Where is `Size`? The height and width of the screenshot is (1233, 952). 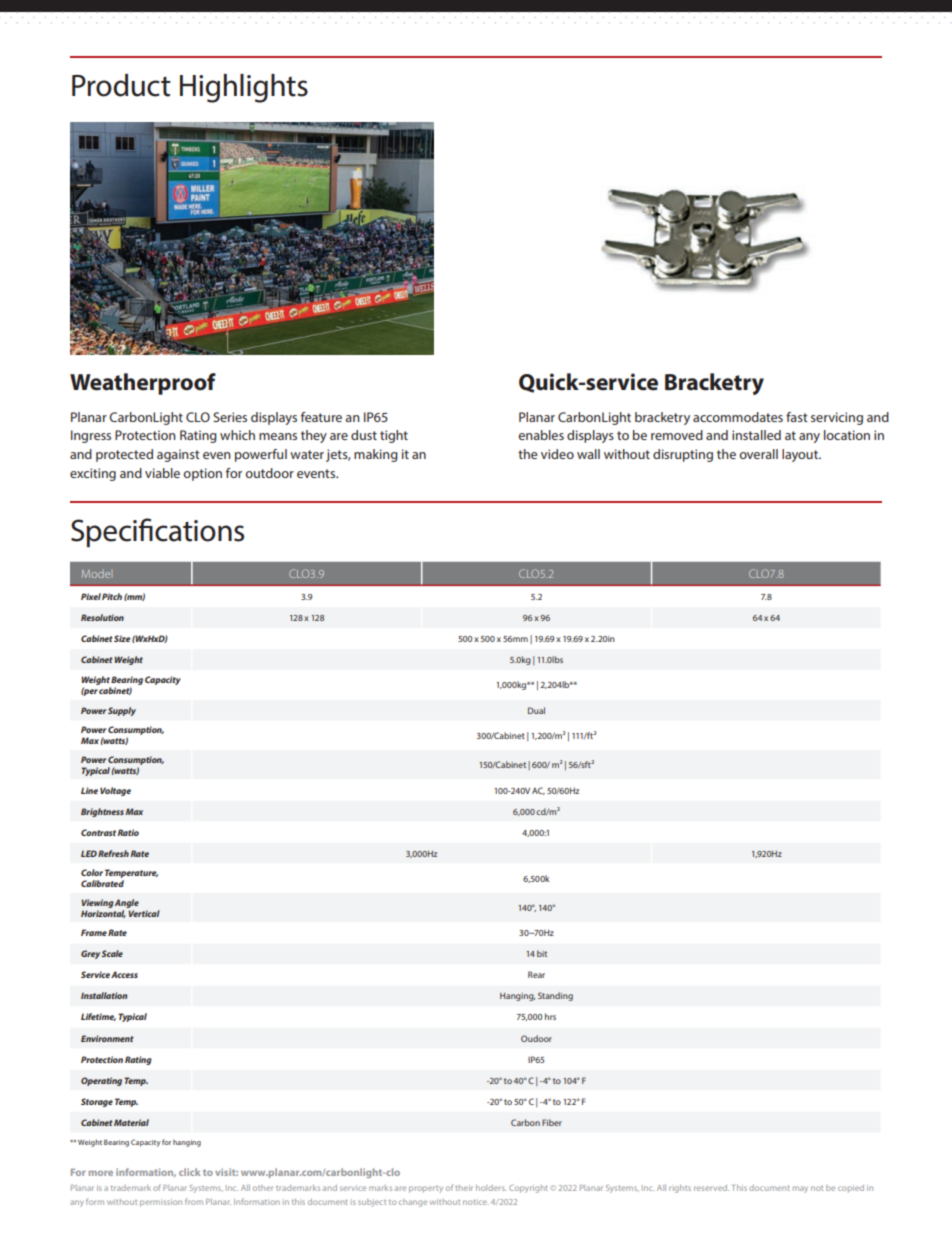
Size is located at coordinates (122, 638).
